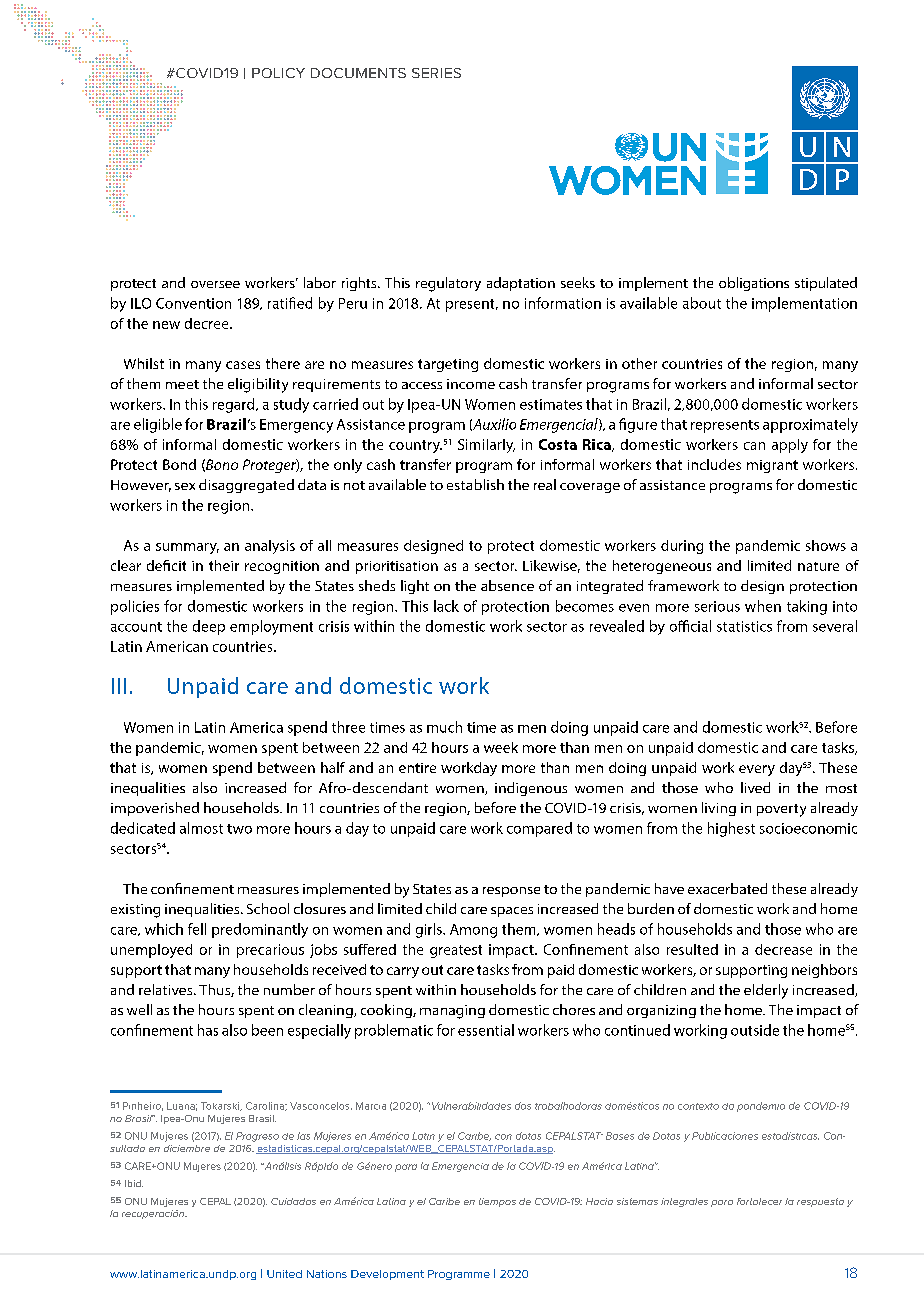 Image resolution: width=924 pixels, height=1308 pixels. I want to click on POLICY, so click(278, 73).
